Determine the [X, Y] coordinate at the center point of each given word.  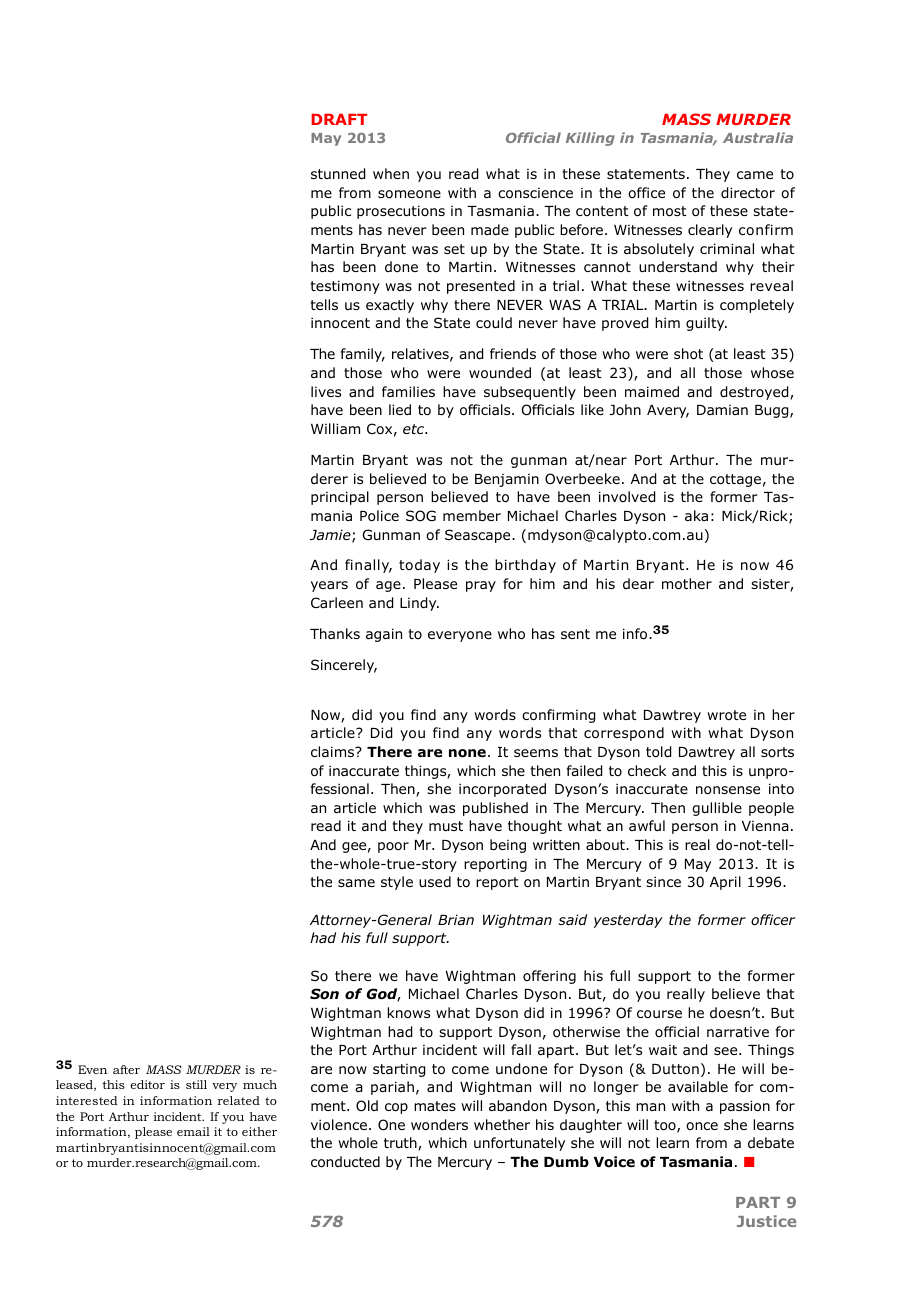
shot [688, 354]
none [467, 753]
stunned [338, 174]
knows [409, 1013]
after [126, 1069]
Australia [758, 137]
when [391, 173]
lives [326, 391]
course [659, 1014]
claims [334, 751]
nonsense [728, 790]
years [329, 586]
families [408, 391]
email [193, 1131]
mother [687, 584]
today [419, 566]
